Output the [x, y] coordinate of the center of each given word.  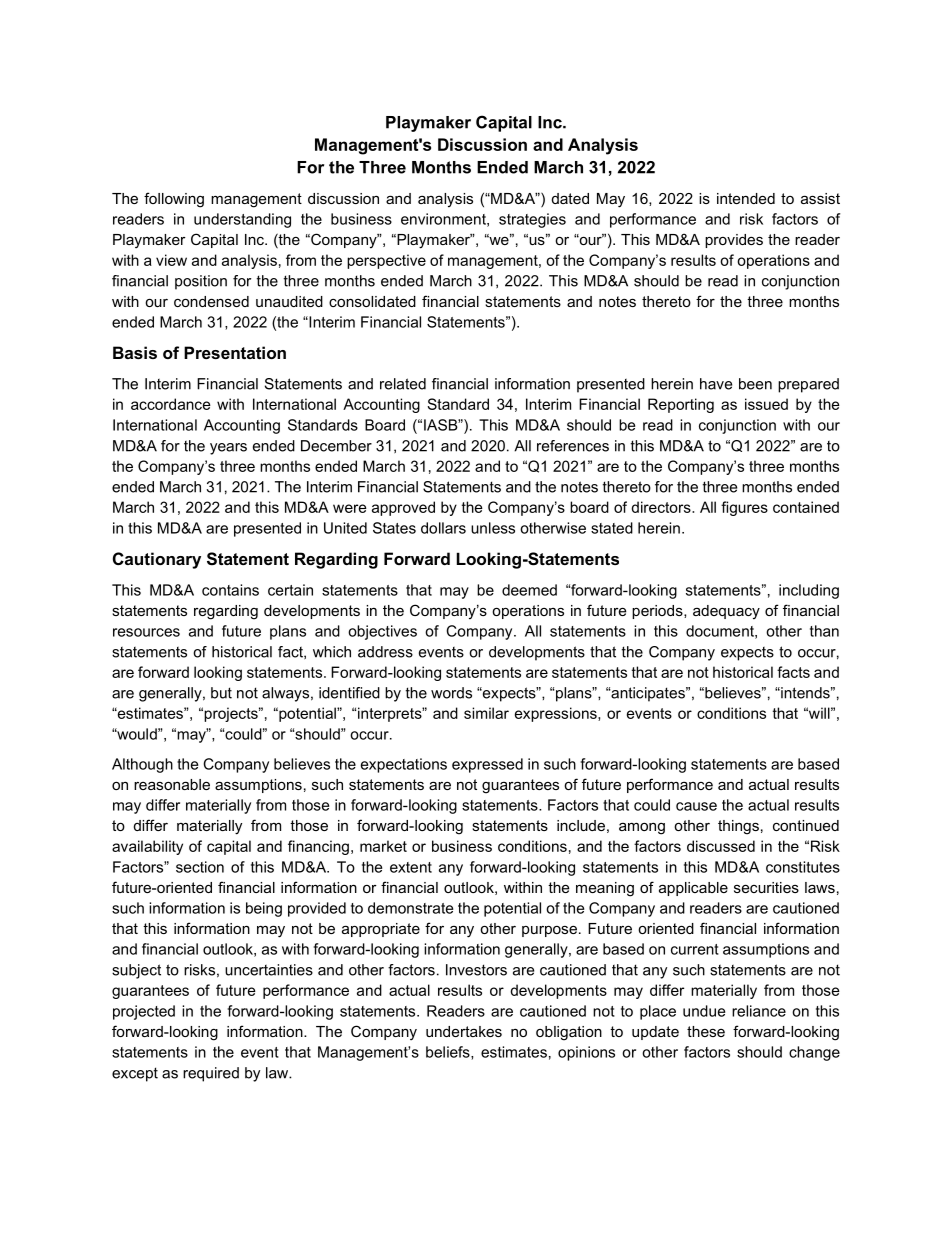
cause [696, 806]
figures [744, 508]
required [211, 1074]
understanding [242, 220]
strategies [532, 220]
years [228, 449]
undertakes [464, 1031]
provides [734, 241]
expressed [487, 765]
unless [493, 528]
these [706, 1031]
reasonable [172, 784]
